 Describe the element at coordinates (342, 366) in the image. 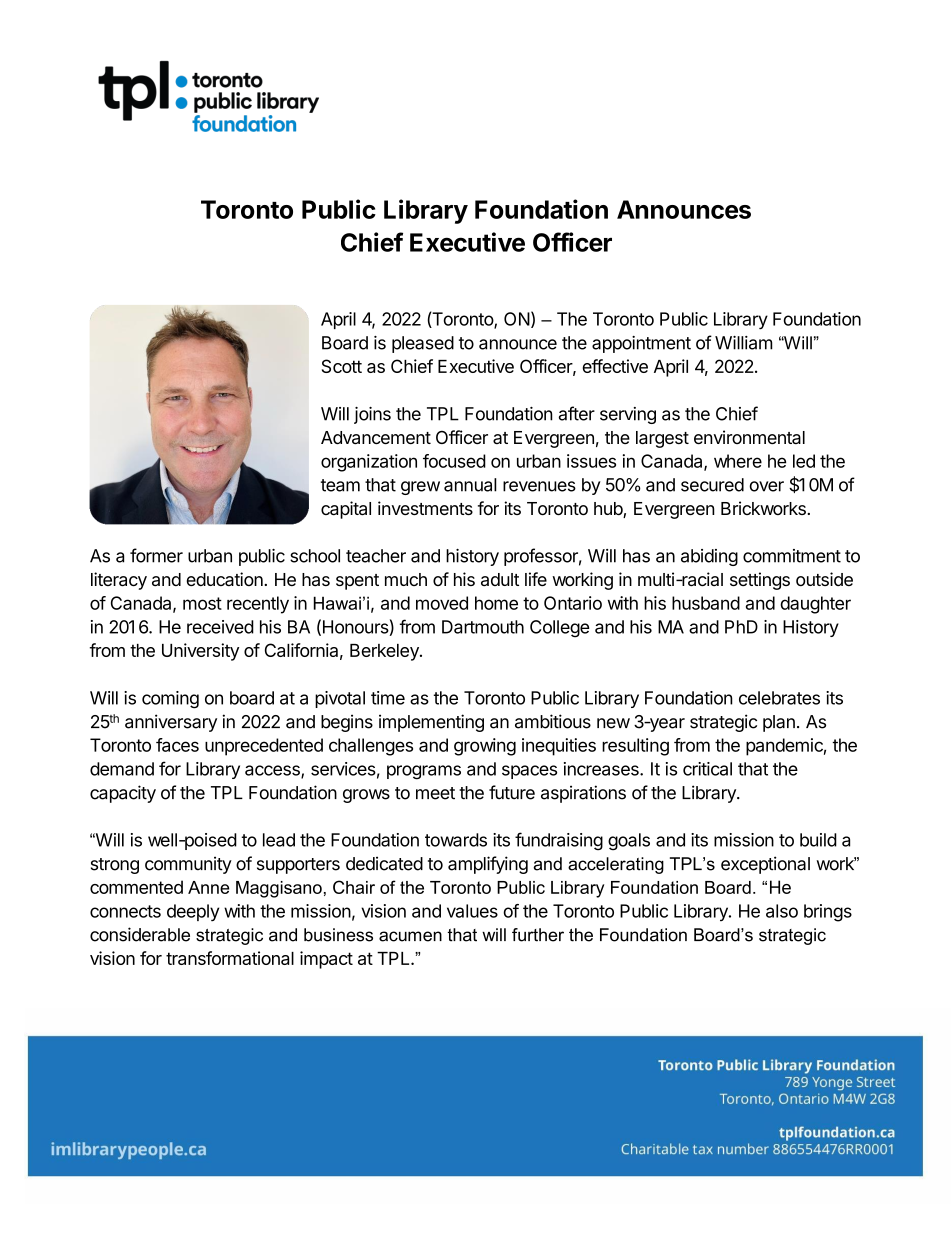

I see `Scott` at that location.
